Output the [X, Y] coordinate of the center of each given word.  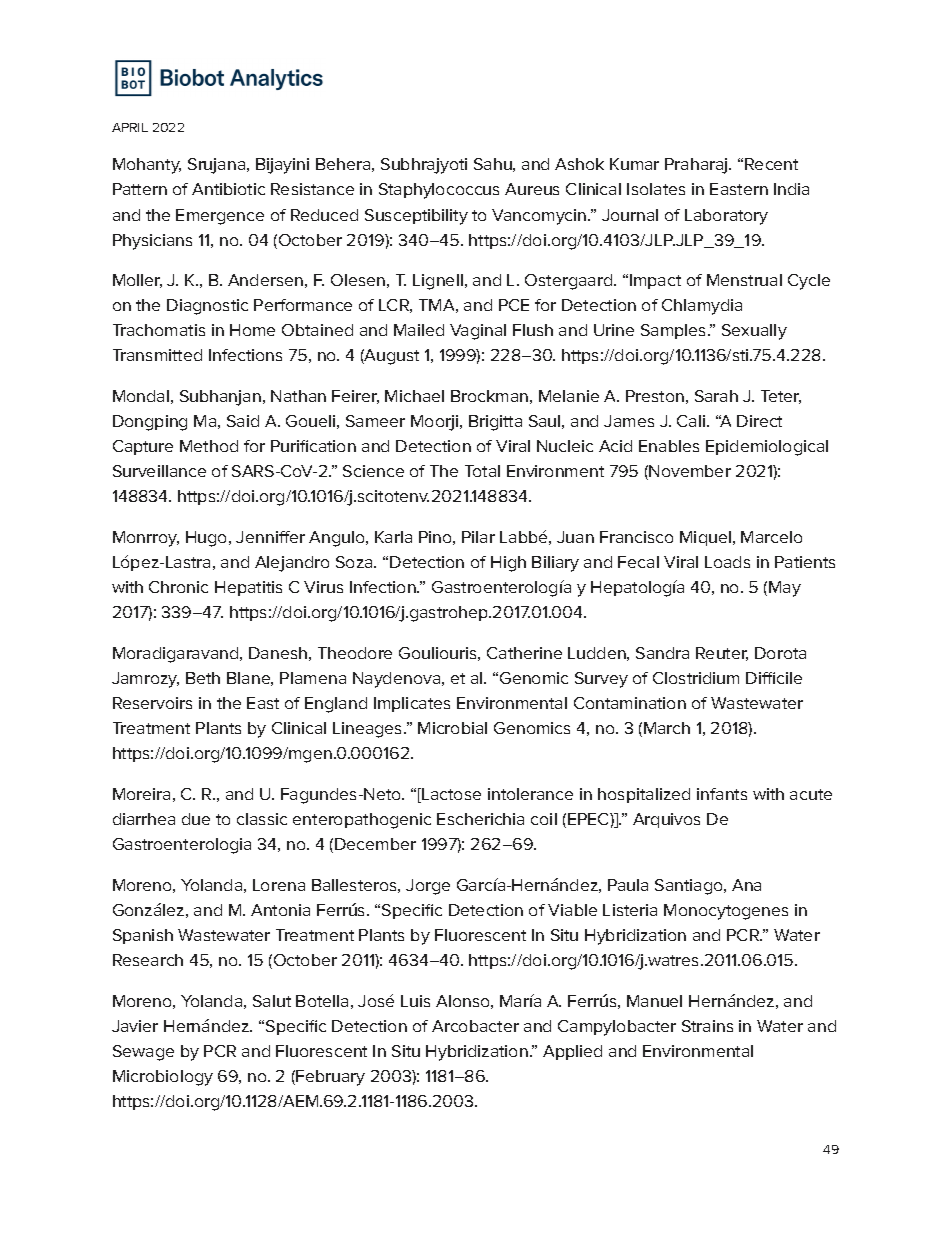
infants [722, 794]
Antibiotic [228, 189]
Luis [415, 1001]
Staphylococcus [439, 191]
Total [482, 471]
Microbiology [163, 1078]
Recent [771, 164]
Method [209, 446]
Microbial [452, 728]
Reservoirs [152, 703]
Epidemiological [767, 448]
